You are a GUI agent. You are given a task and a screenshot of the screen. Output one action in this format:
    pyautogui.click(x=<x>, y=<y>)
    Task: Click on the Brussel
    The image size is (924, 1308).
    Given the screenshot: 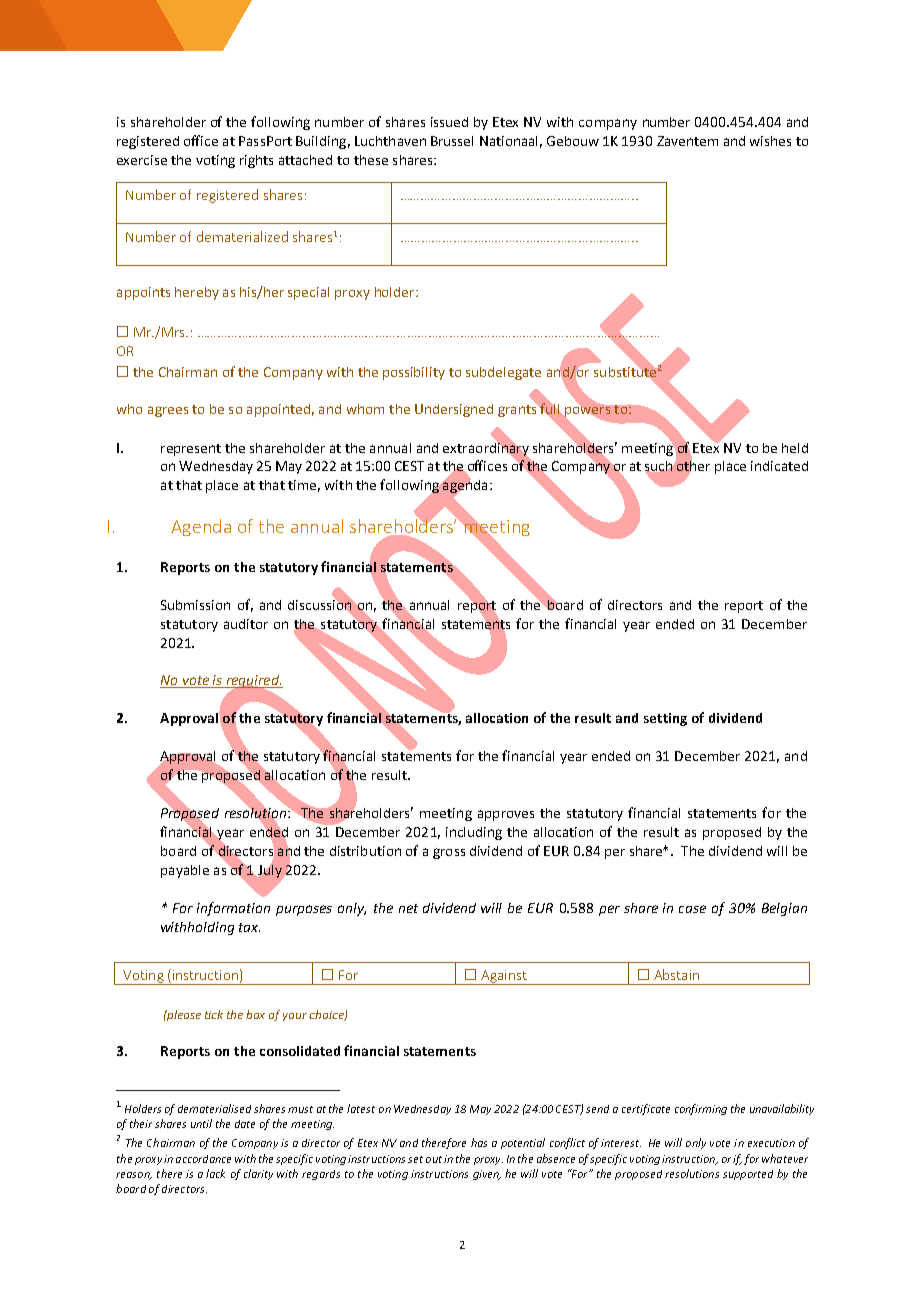 What is the action you would take?
    pyautogui.click(x=452, y=141)
